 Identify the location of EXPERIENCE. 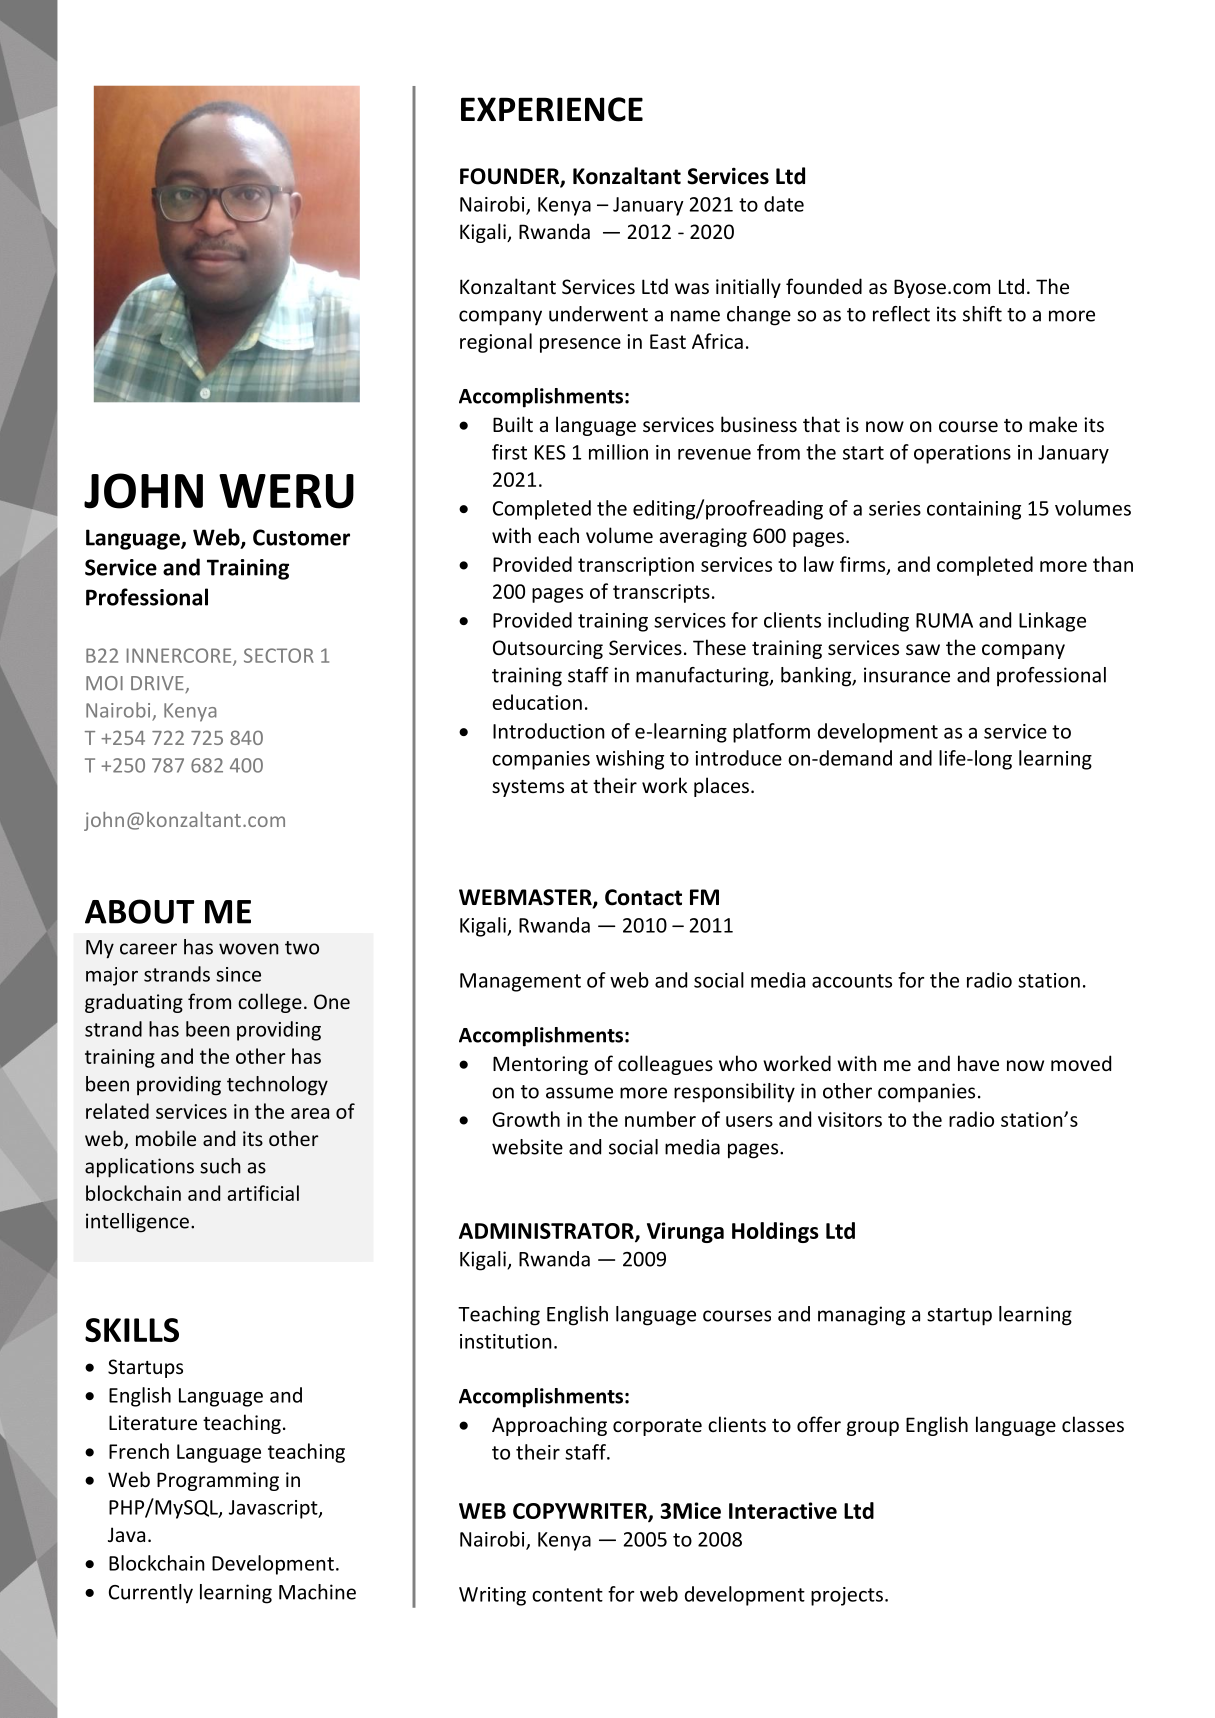
(552, 109).
